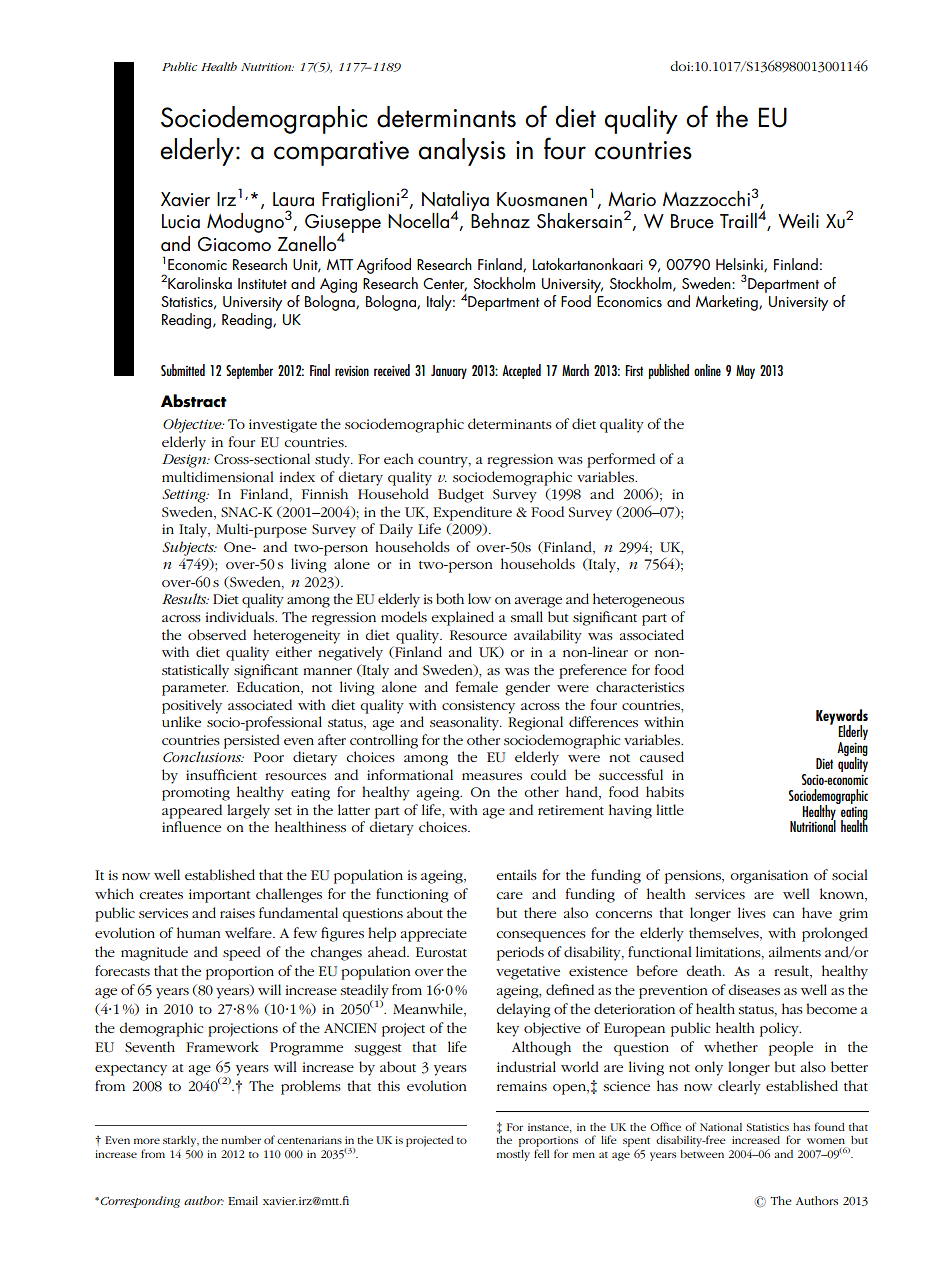 The height and width of the image is (1270, 952). I want to click on between, so click(702, 1154).
